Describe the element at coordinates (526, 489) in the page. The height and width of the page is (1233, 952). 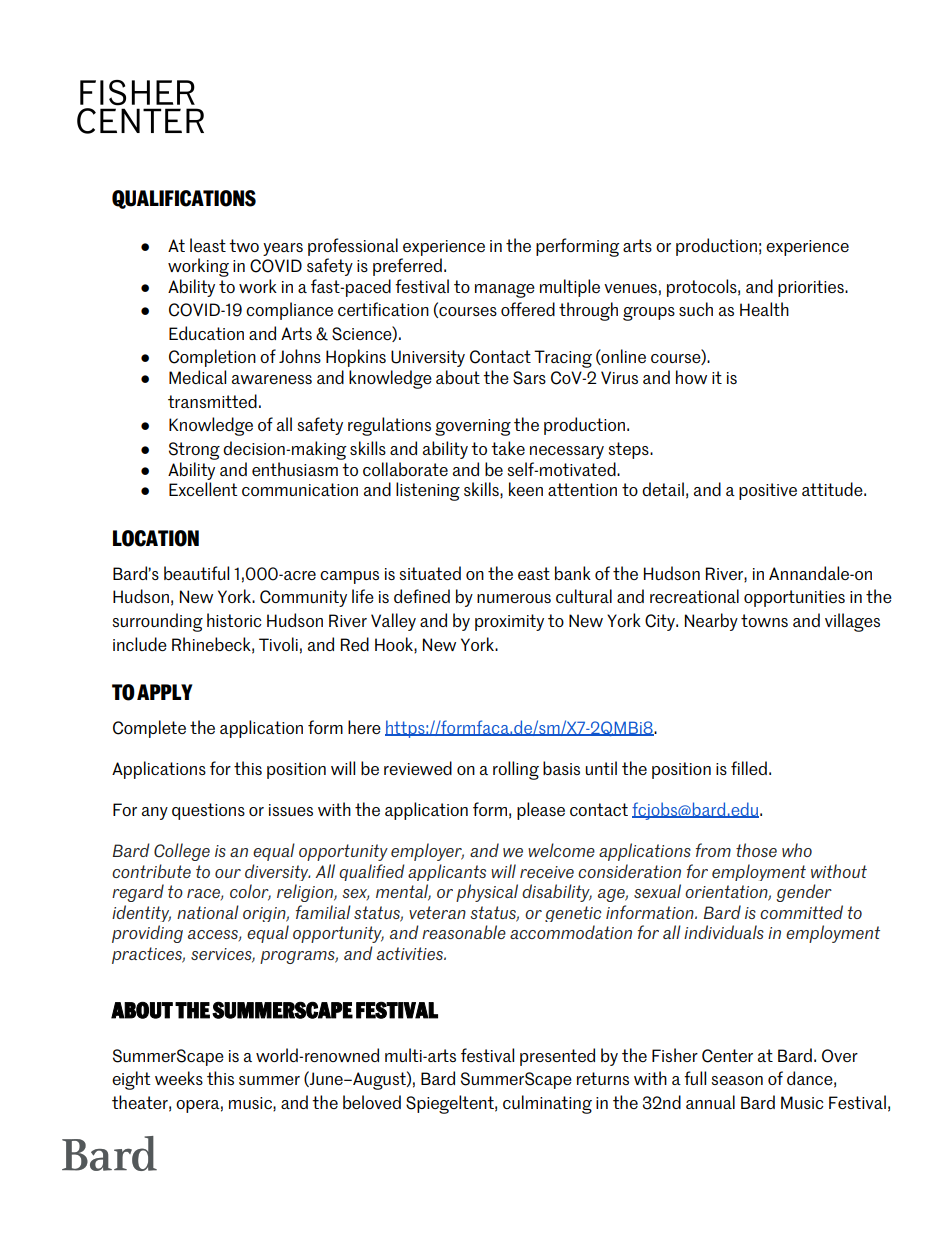
I see `keen` at that location.
